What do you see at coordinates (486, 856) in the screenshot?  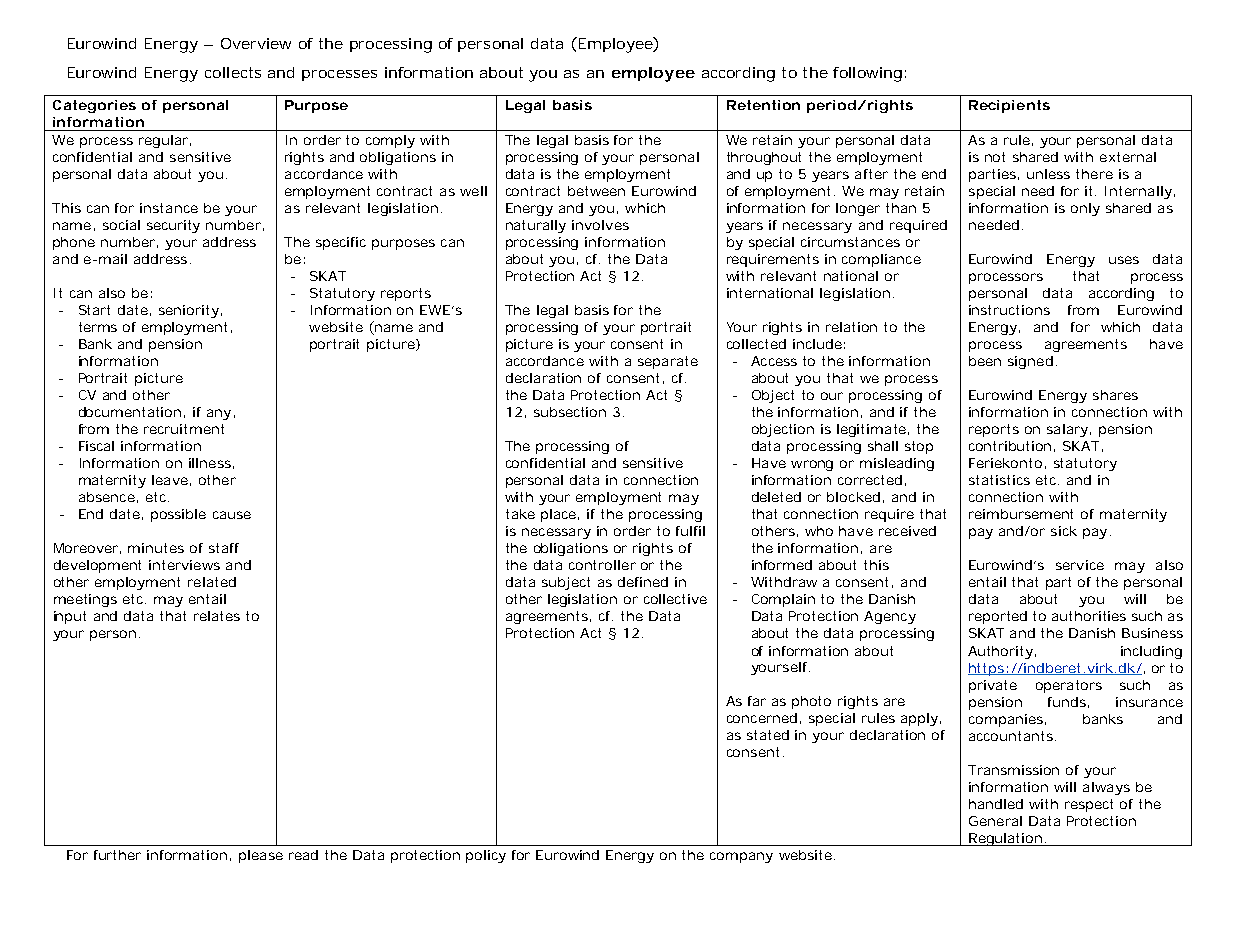 I see `policy` at bounding box center [486, 856].
